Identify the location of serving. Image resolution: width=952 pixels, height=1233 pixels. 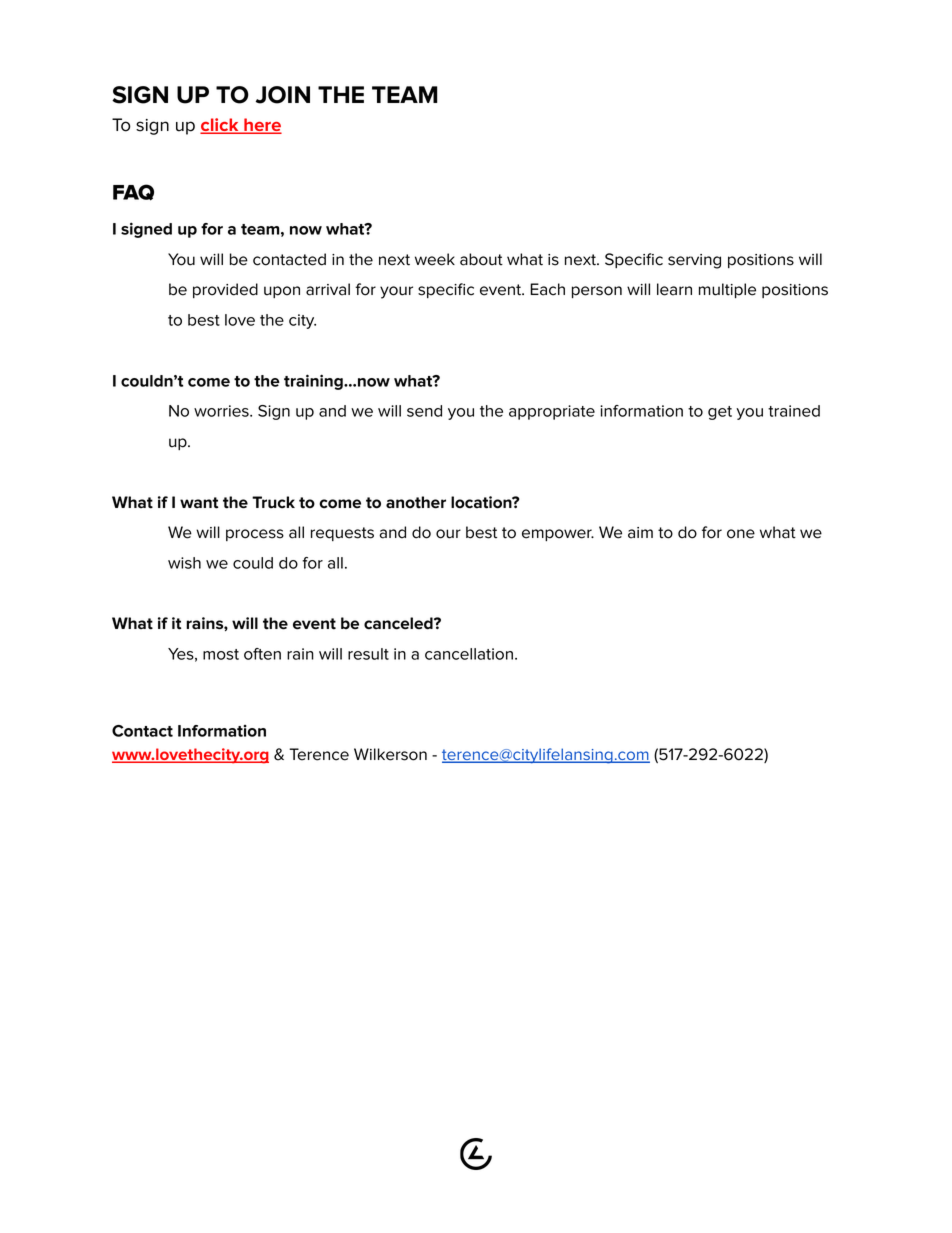
(694, 261).
